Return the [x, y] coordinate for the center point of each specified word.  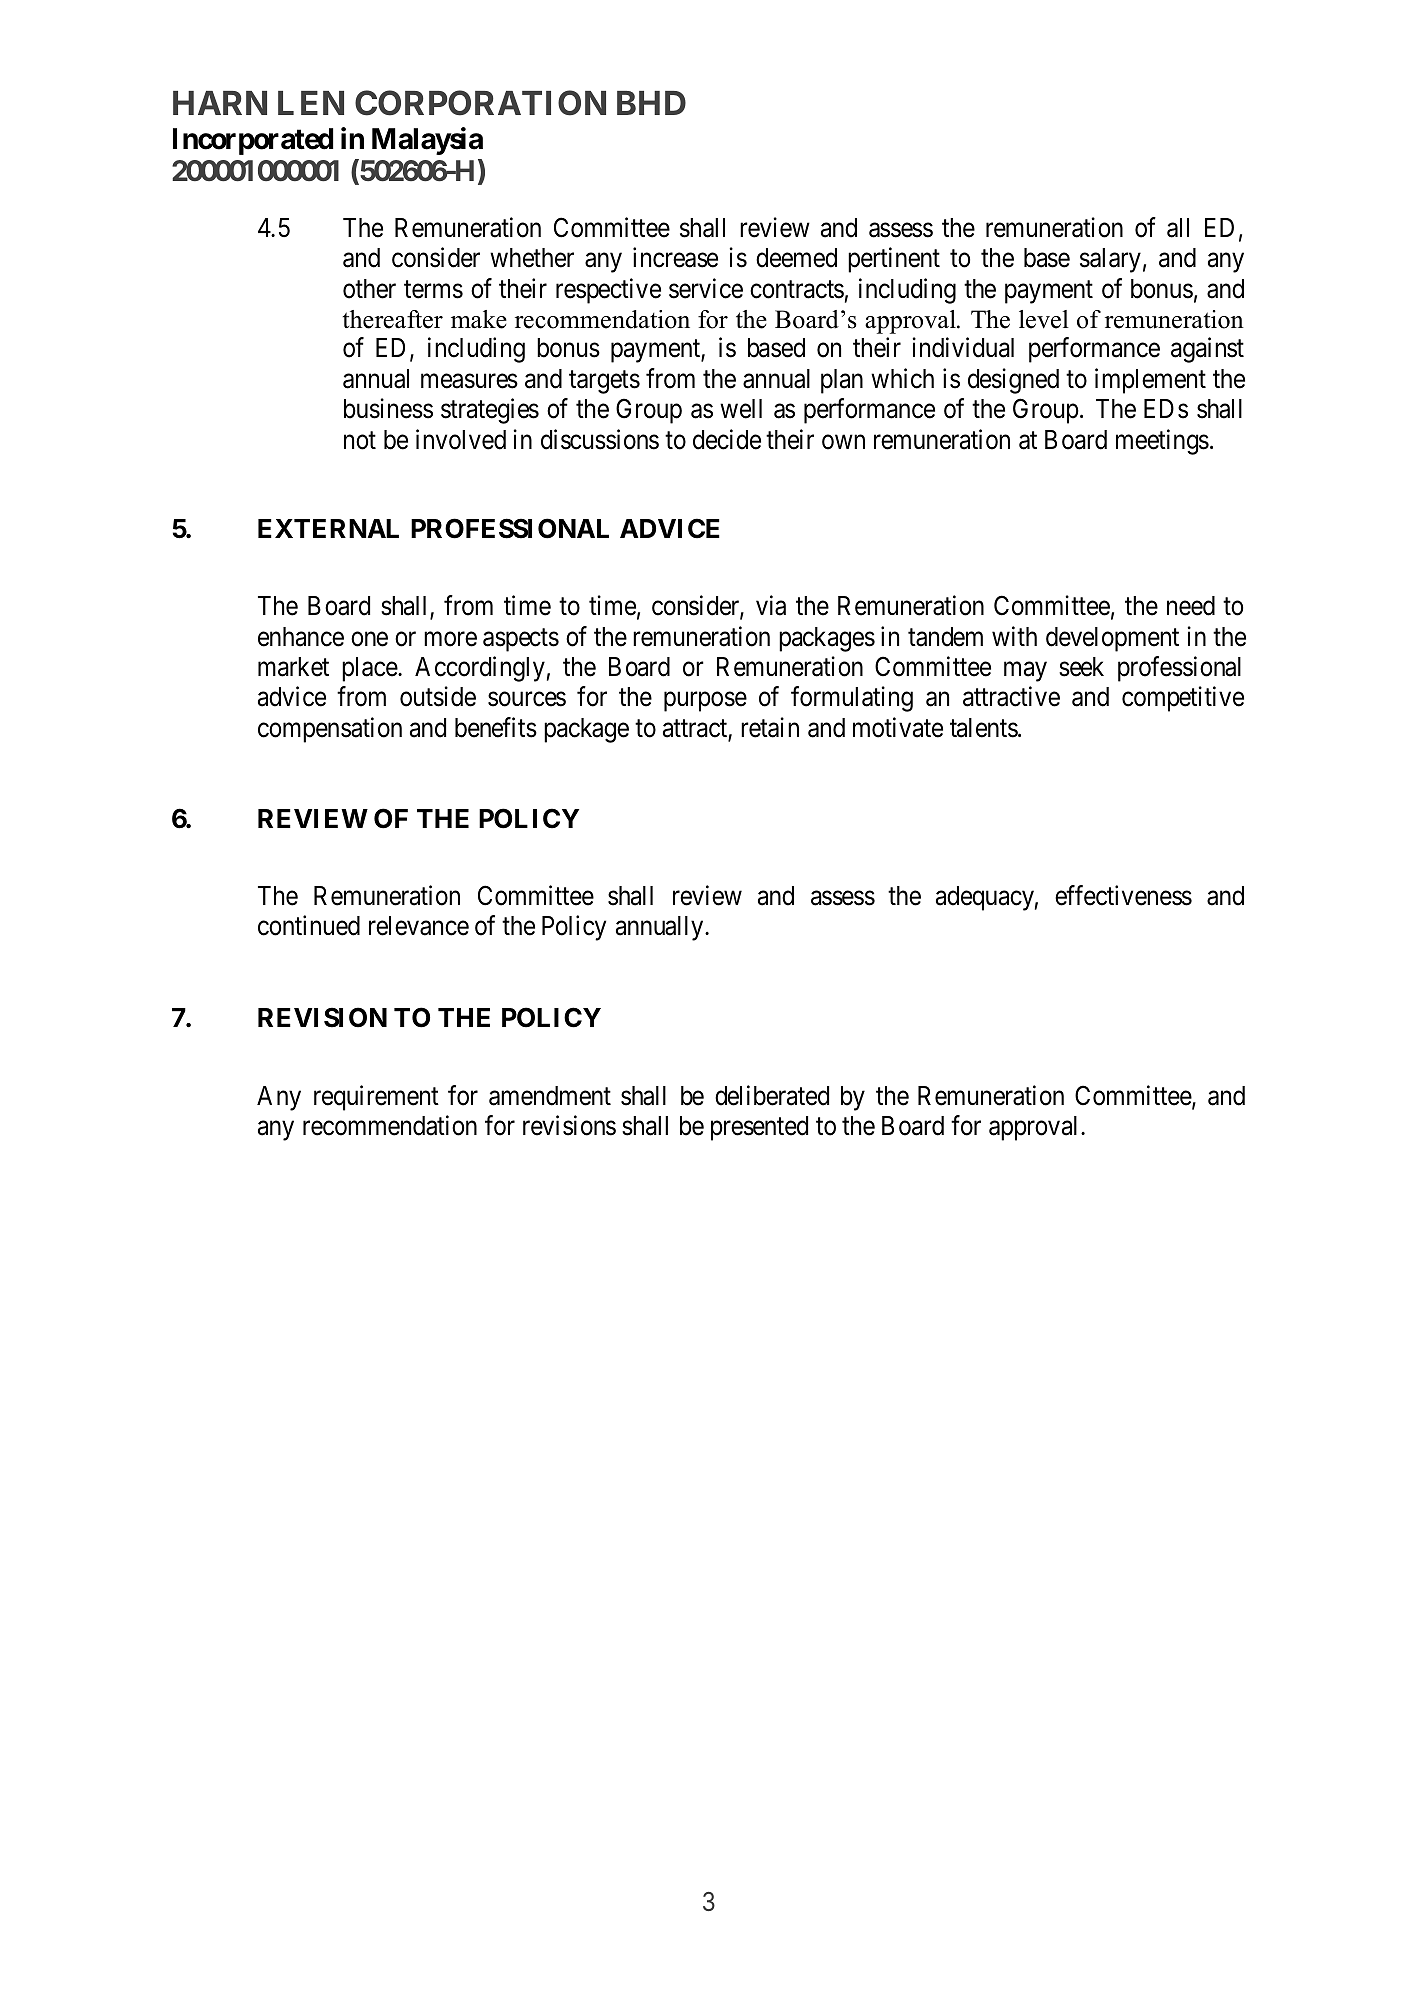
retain [770, 727]
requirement [376, 1098]
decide [727, 439]
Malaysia [427, 141]
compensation [330, 730]
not [360, 441]
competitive [1183, 699]
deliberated [772, 1095]
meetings [1162, 442]
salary [1110, 260]
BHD [651, 103]
